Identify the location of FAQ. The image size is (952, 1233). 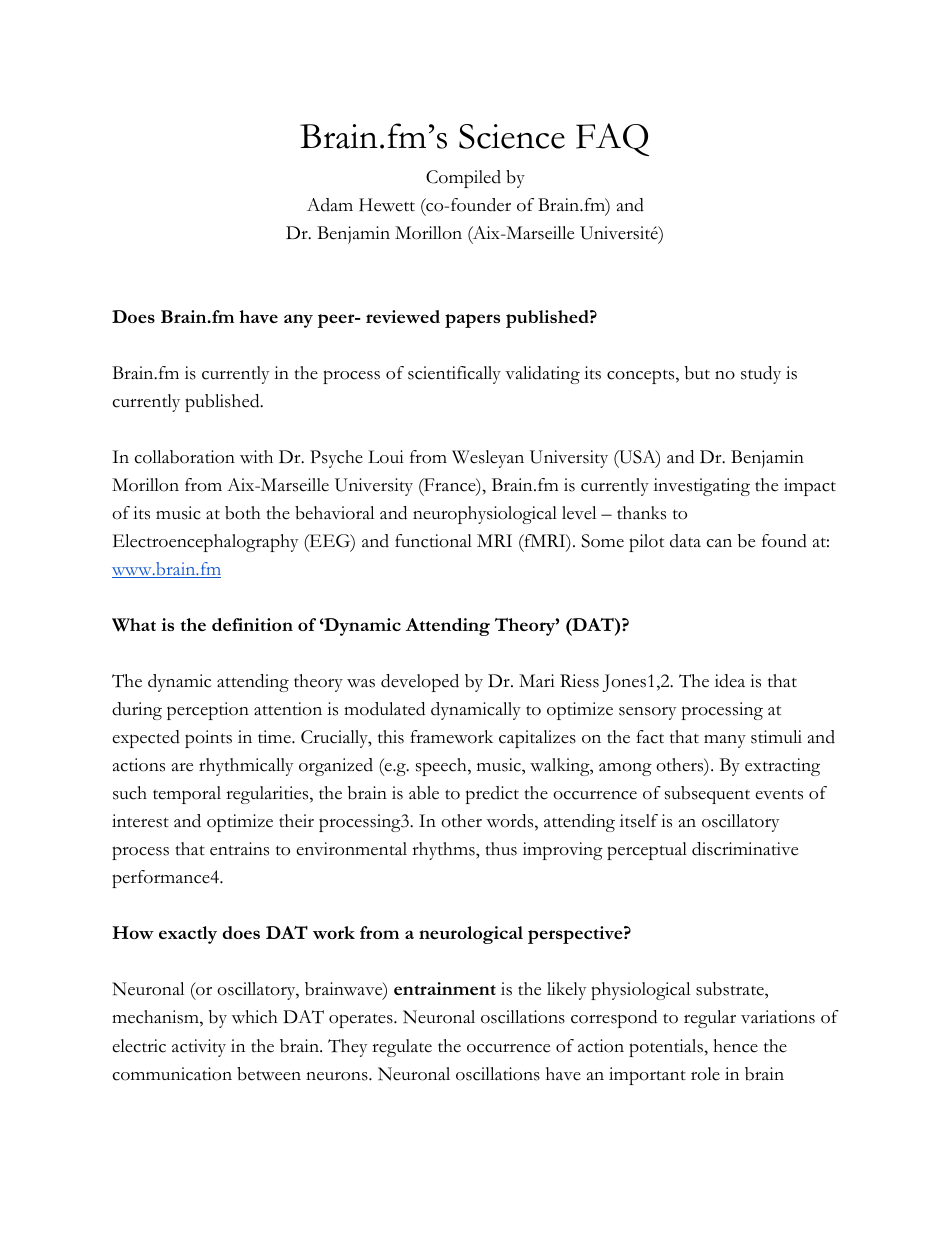
(612, 139).
